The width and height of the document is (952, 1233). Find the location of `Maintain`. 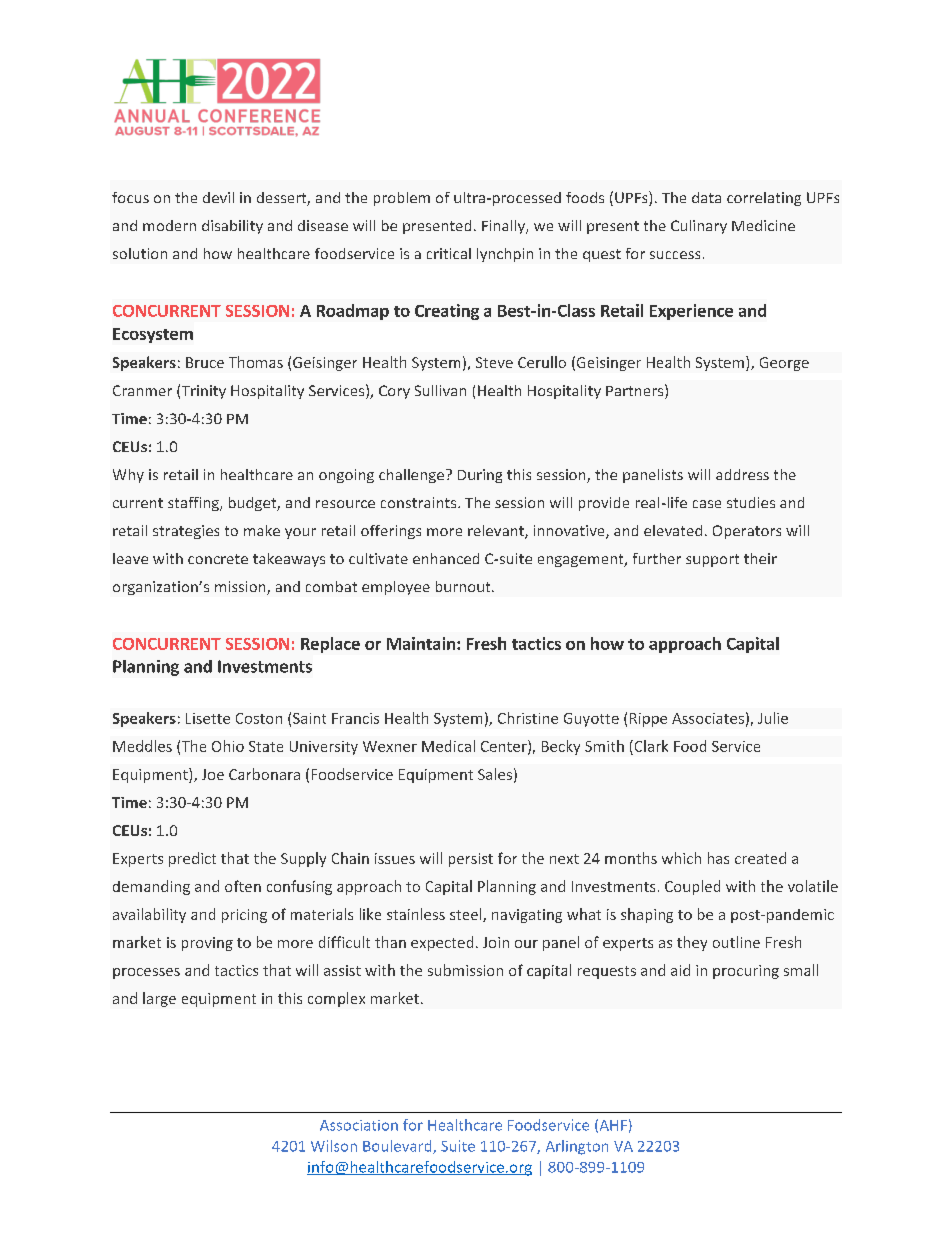

Maintain is located at coordinates (421, 643).
